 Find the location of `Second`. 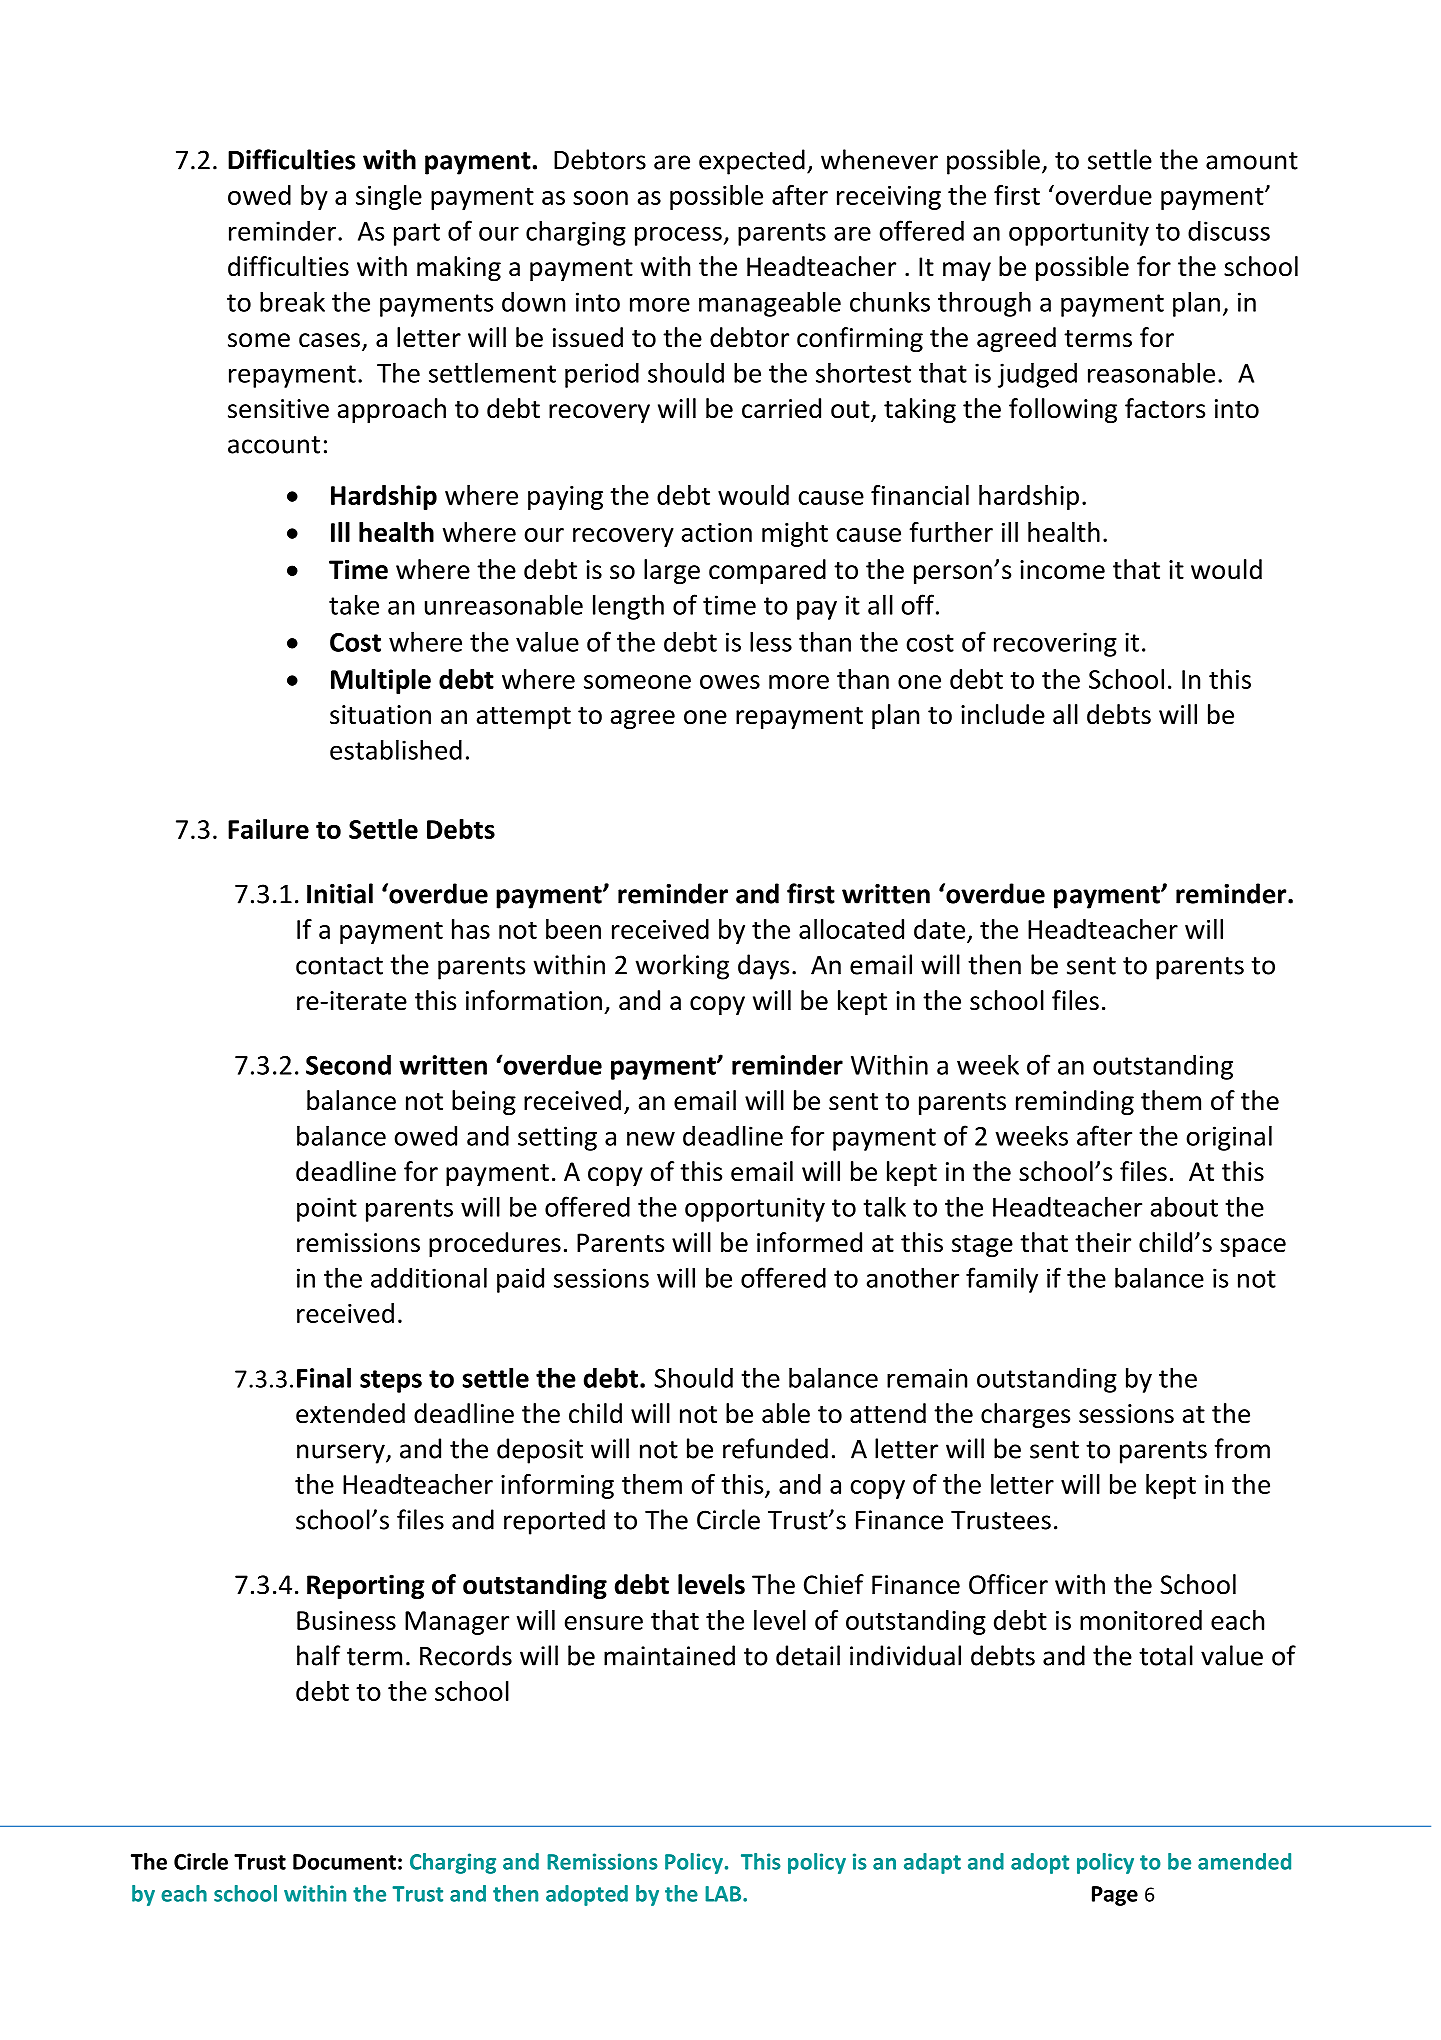

Second is located at coordinates (348, 1065).
